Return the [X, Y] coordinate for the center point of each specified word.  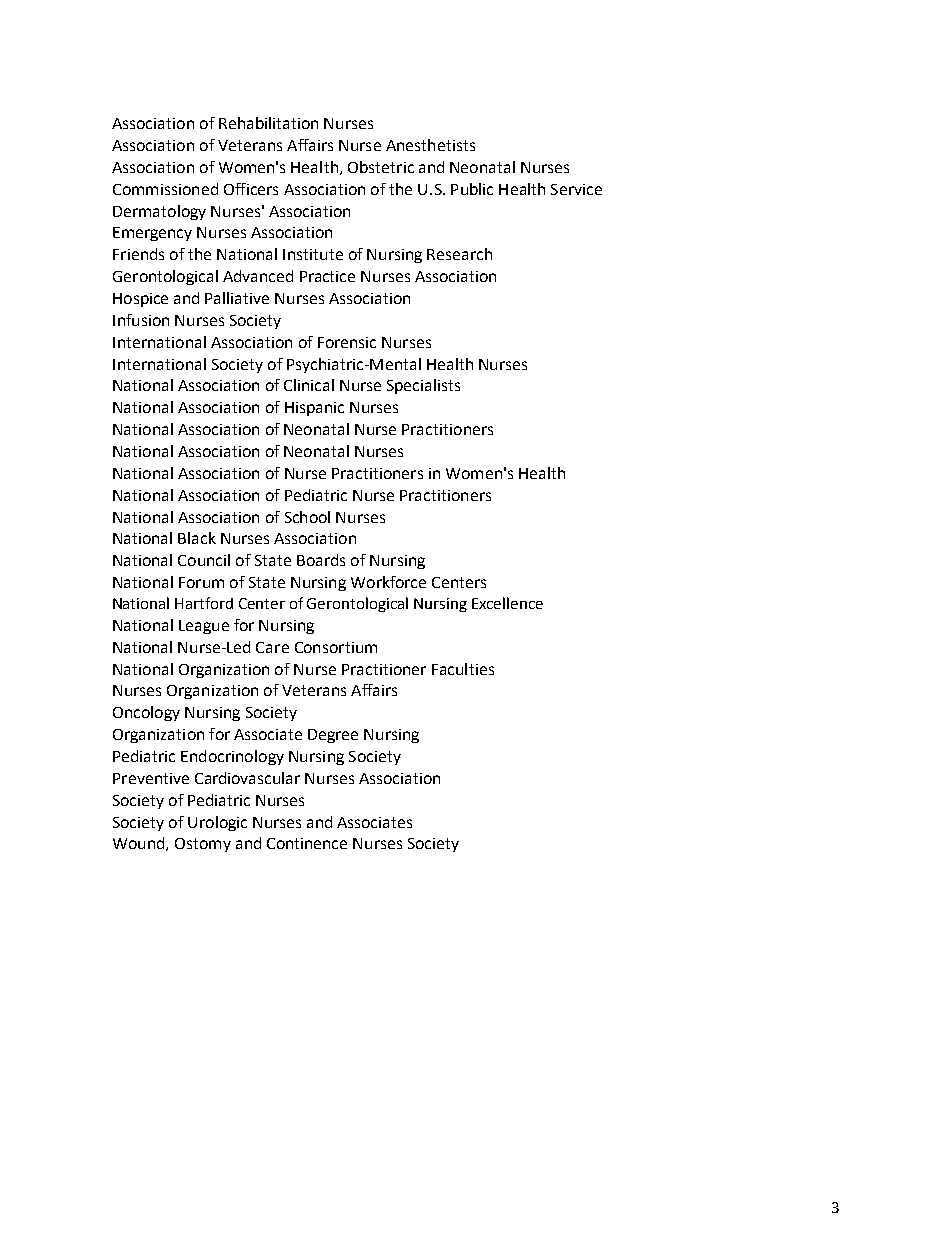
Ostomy [203, 845]
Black [197, 538]
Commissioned [165, 189]
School [307, 517]
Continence [307, 843]
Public [472, 189]
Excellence [507, 603]
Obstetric [381, 167]
